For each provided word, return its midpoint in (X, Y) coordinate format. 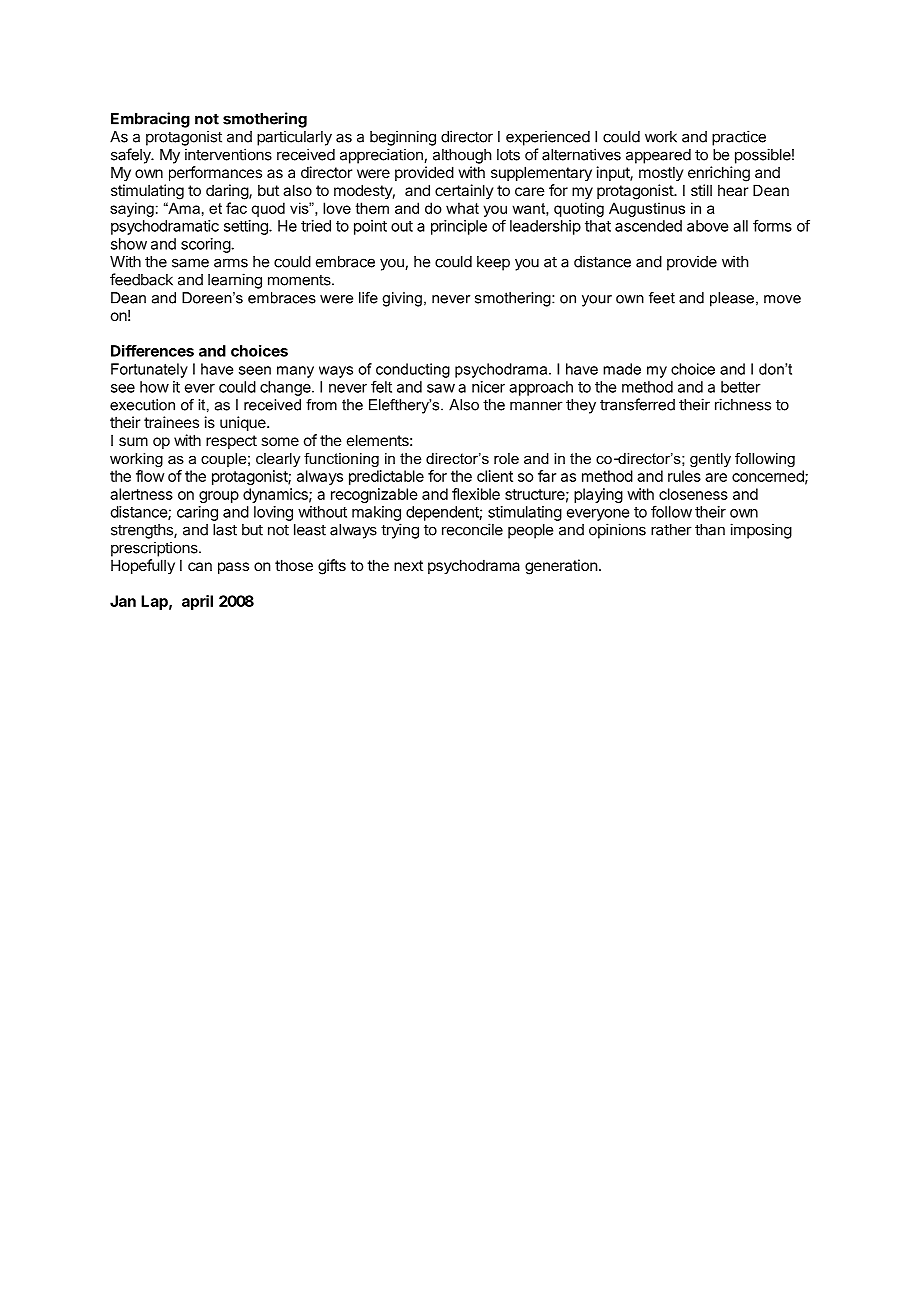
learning (235, 281)
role (506, 458)
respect (231, 442)
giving (402, 299)
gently (710, 460)
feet (662, 298)
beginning (403, 138)
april (197, 602)
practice (739, 138)
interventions (228, 154)
